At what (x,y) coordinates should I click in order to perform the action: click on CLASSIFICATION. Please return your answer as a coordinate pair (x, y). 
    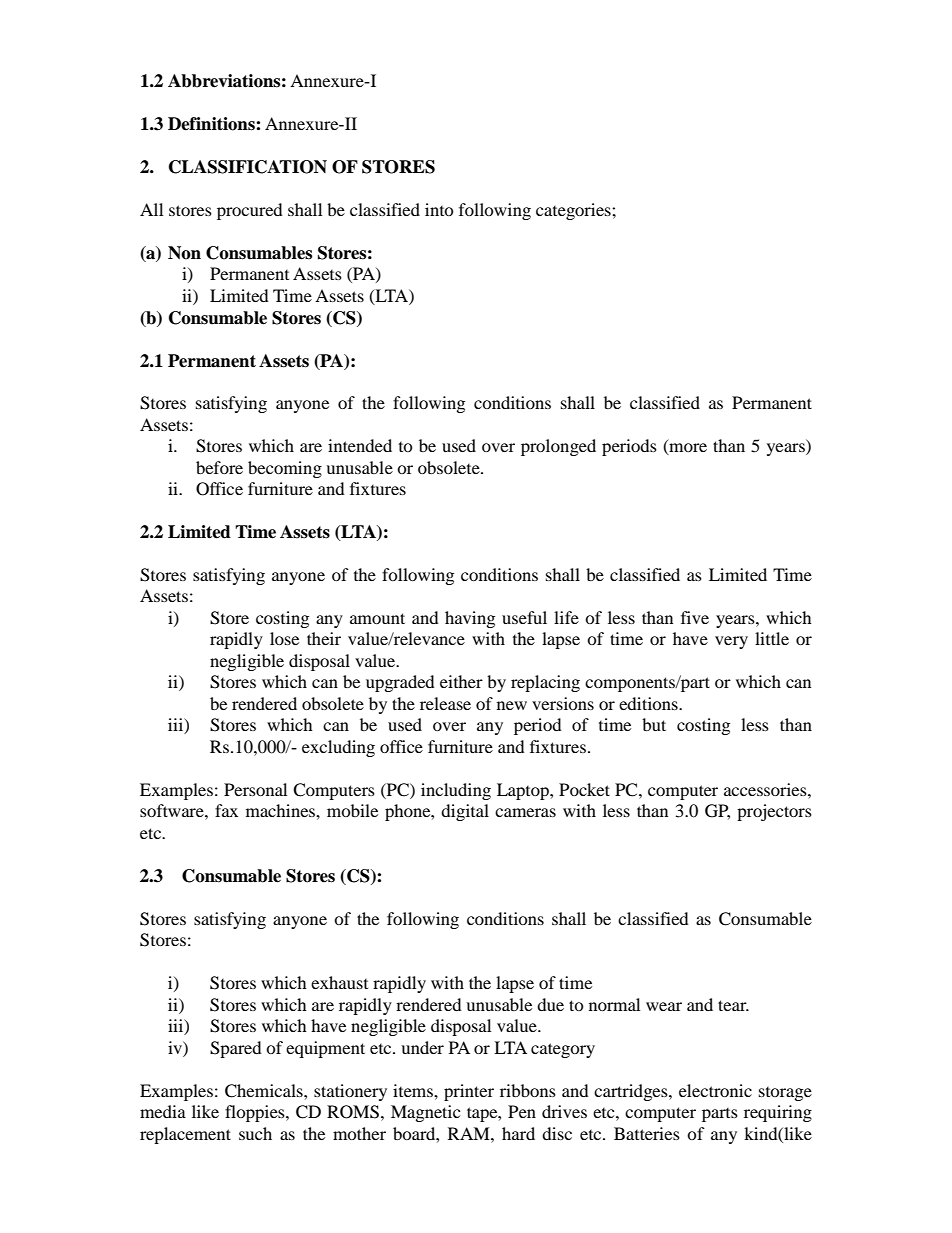
    Looking at the image, I should click on (248, 167).
